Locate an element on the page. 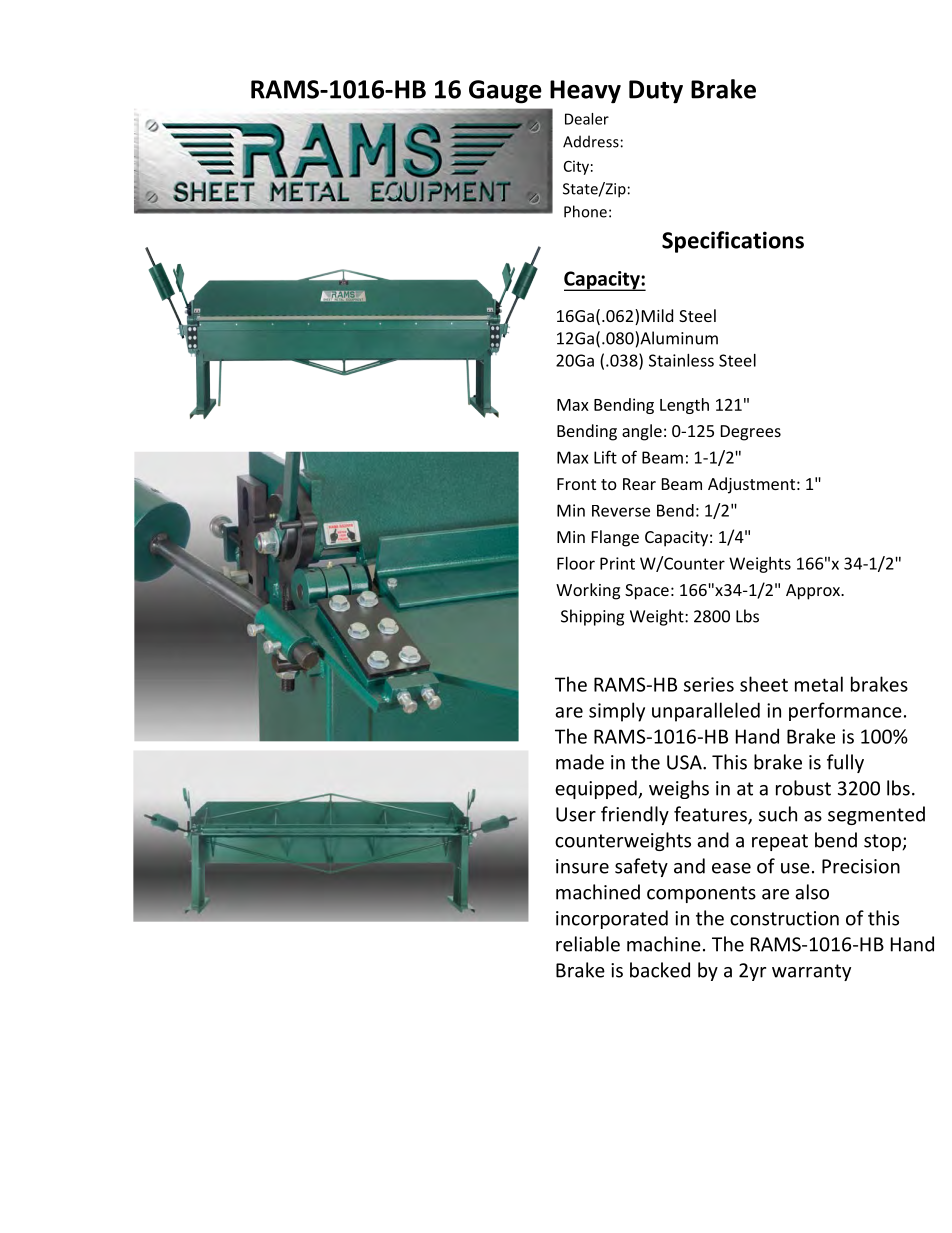 This document has width=952, height=1233. Approx is located at coordinates (814, 592).
